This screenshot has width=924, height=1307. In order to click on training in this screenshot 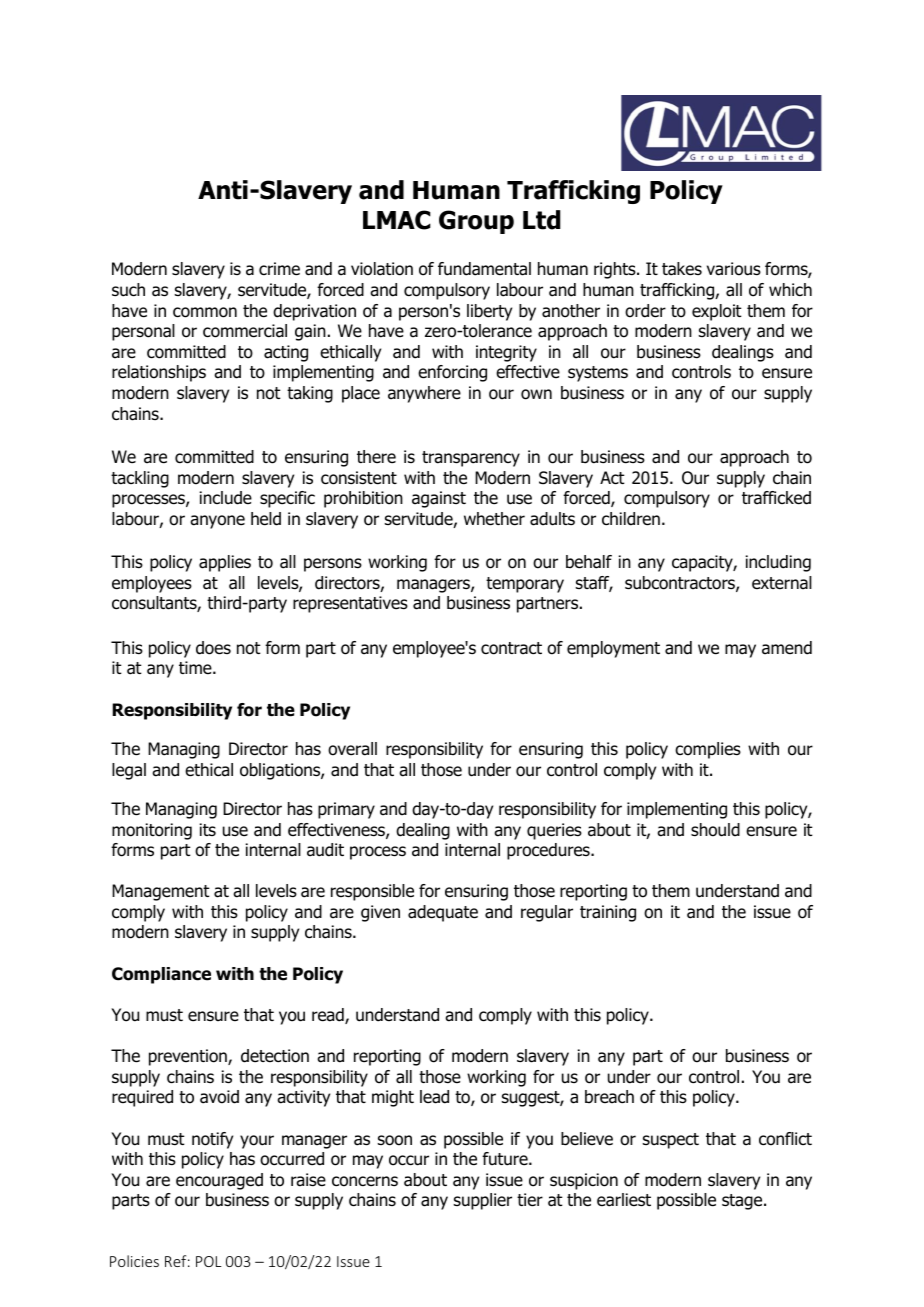, I will do `click(608, 913)`.
